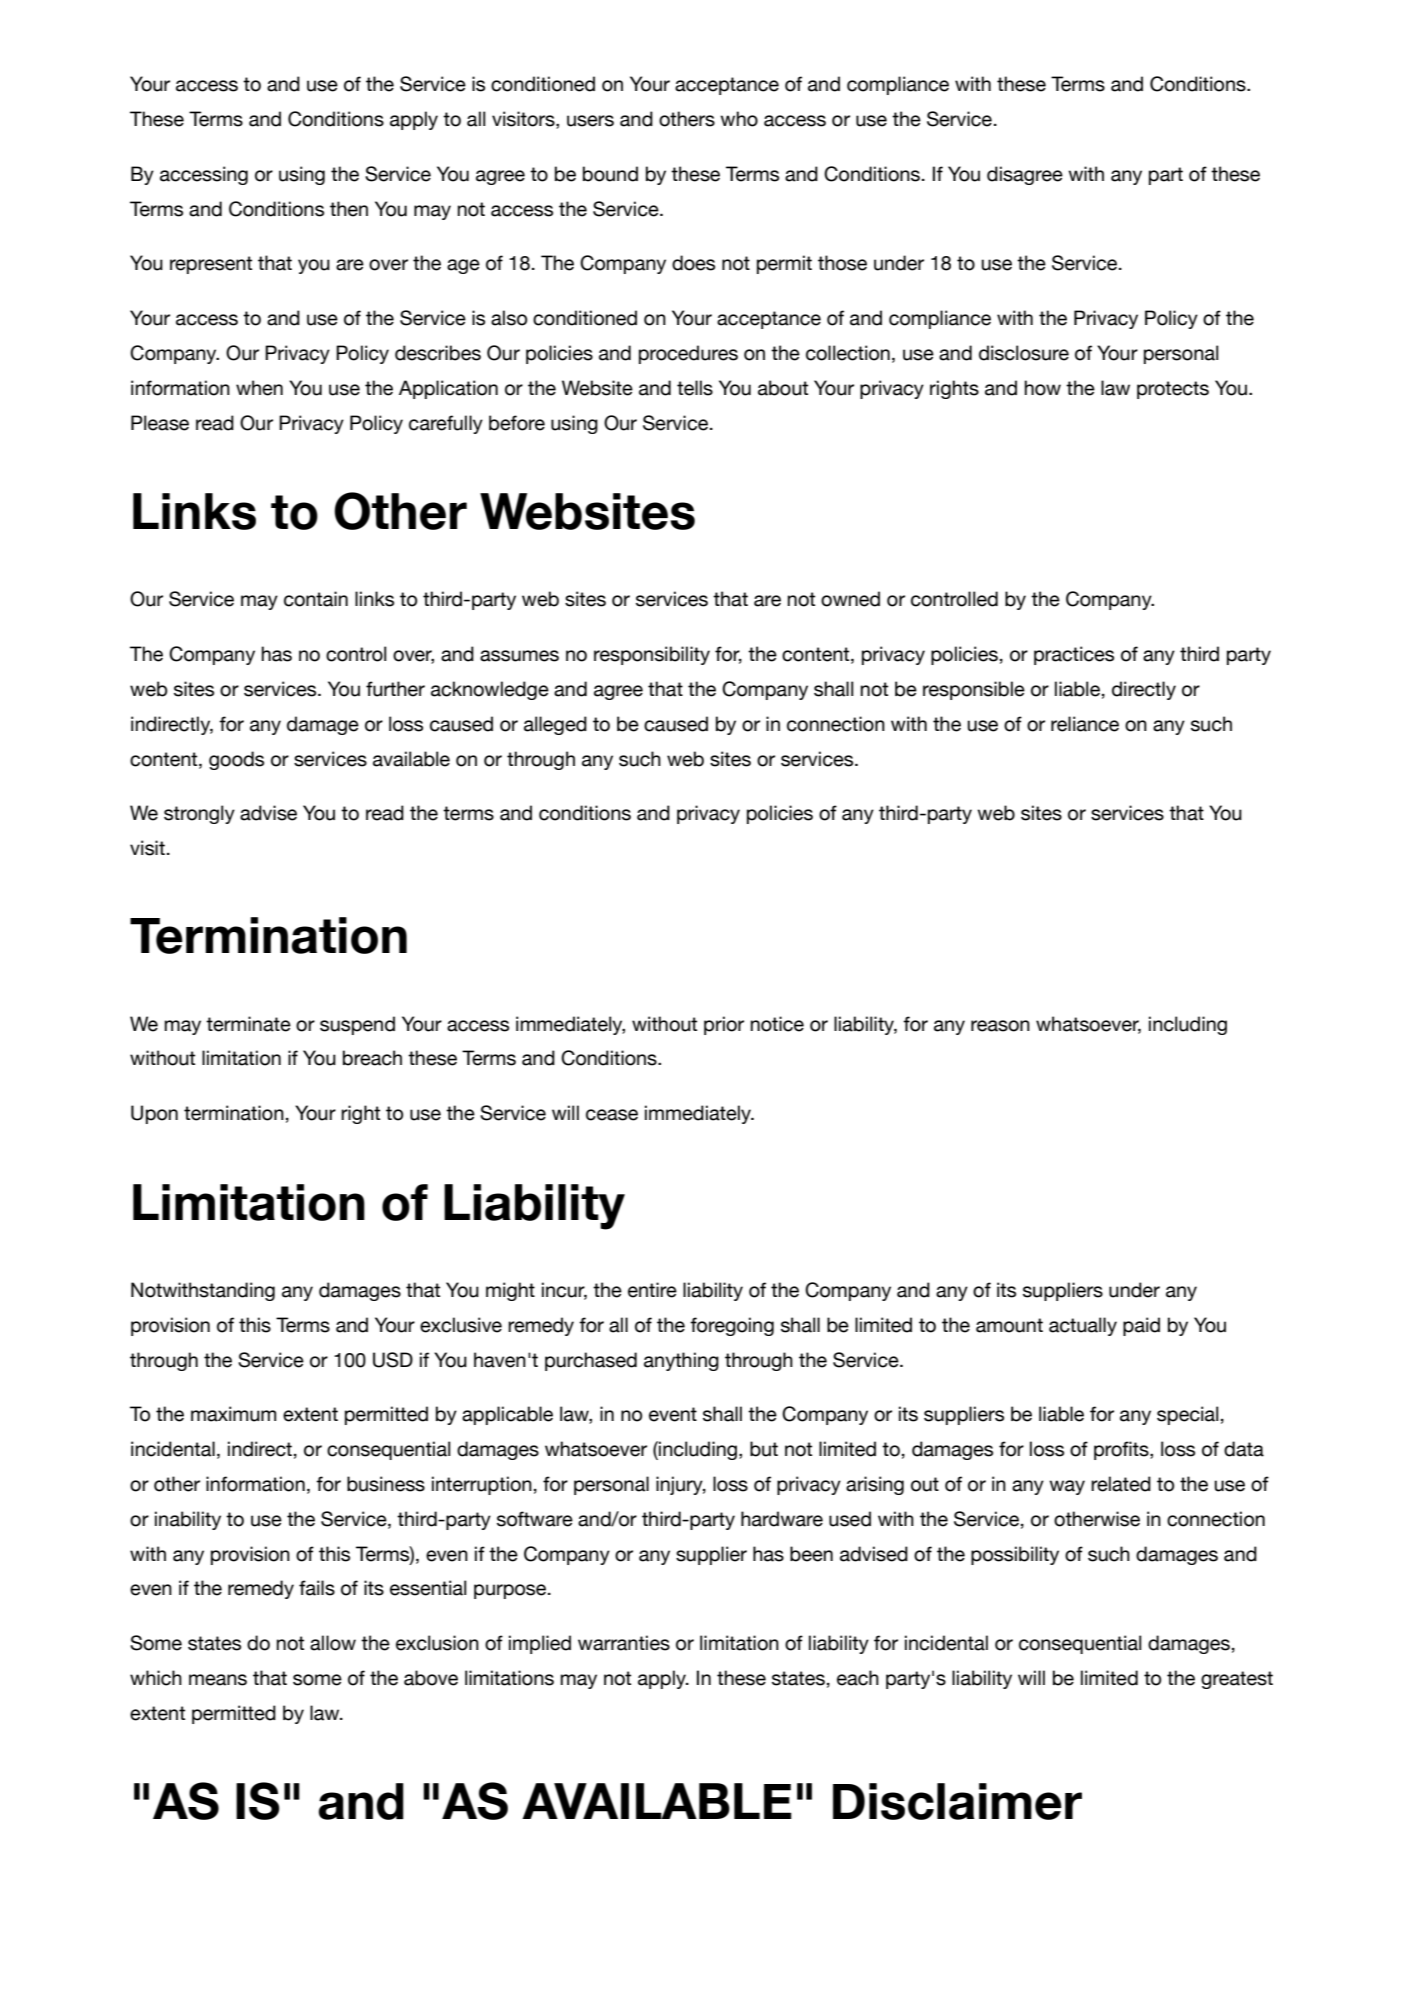  What do you see at coordinates (218, 1680) in the screenshot?
I see `means` at bounding box center [218, 1680].
